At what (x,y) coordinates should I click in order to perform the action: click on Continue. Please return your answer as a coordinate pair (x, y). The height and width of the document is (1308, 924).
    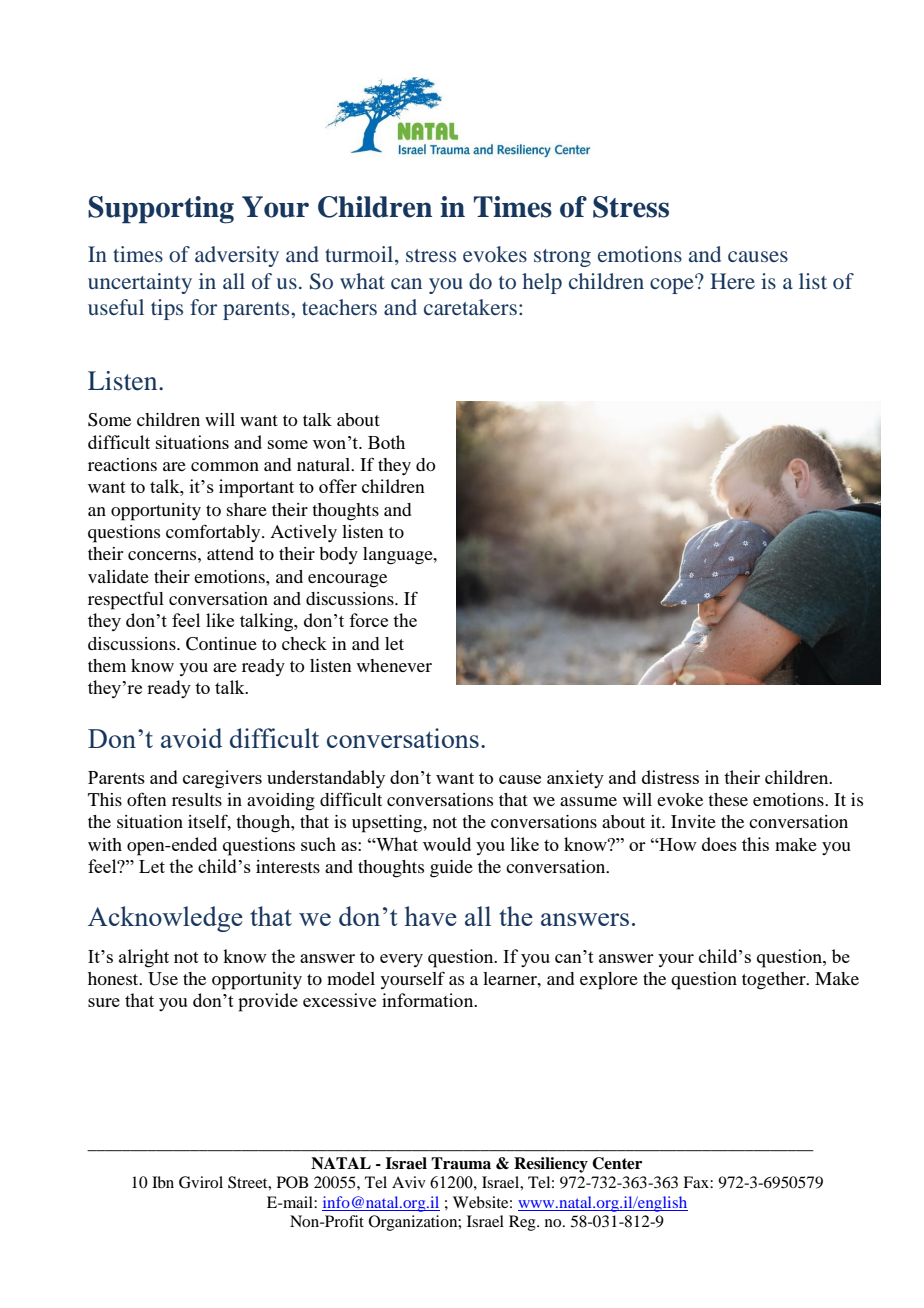
    Looking at the image, I should click on (221, 644).
